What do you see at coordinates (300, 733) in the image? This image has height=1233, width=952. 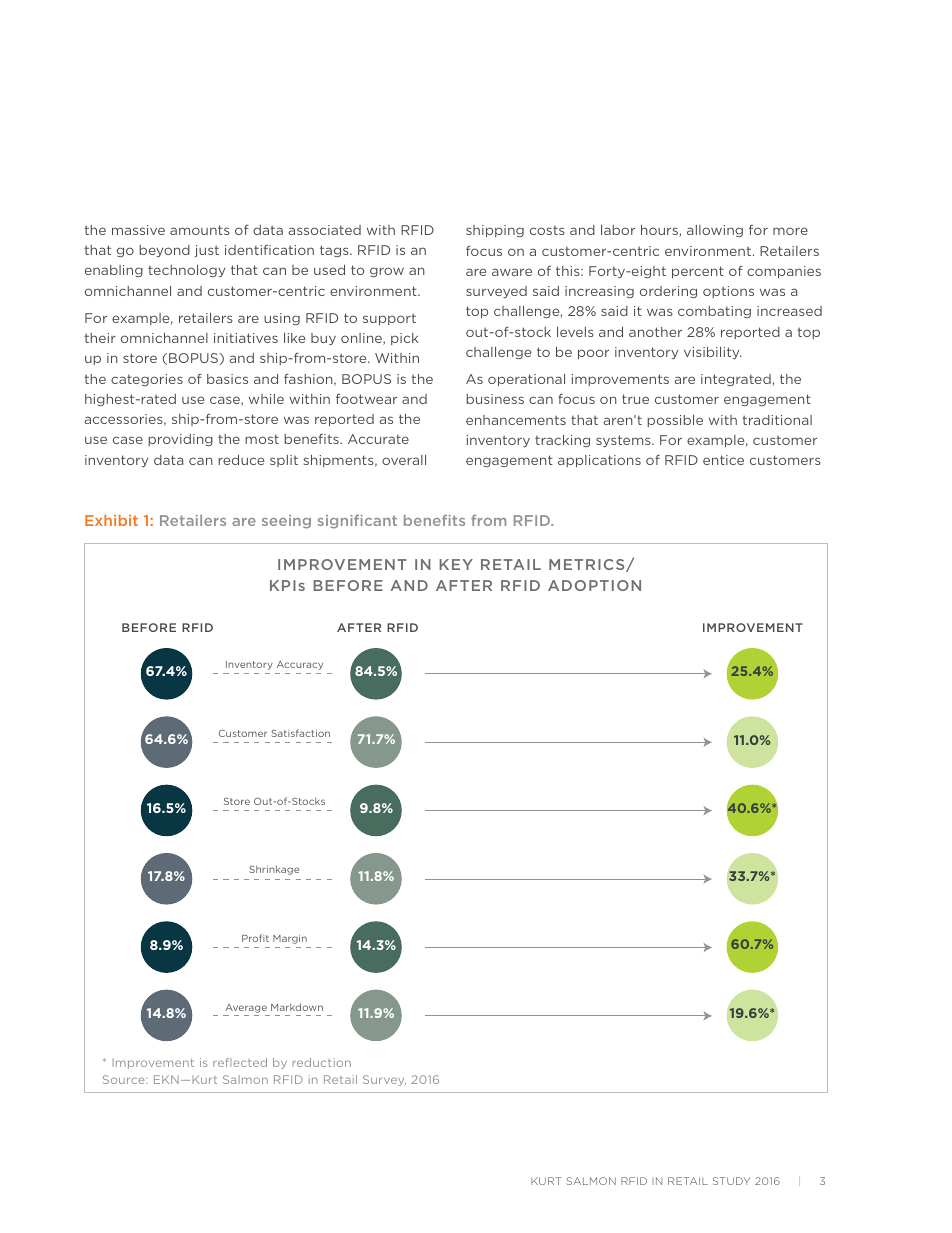 I see `Satisfaction` at bounding box center [300, 733].
